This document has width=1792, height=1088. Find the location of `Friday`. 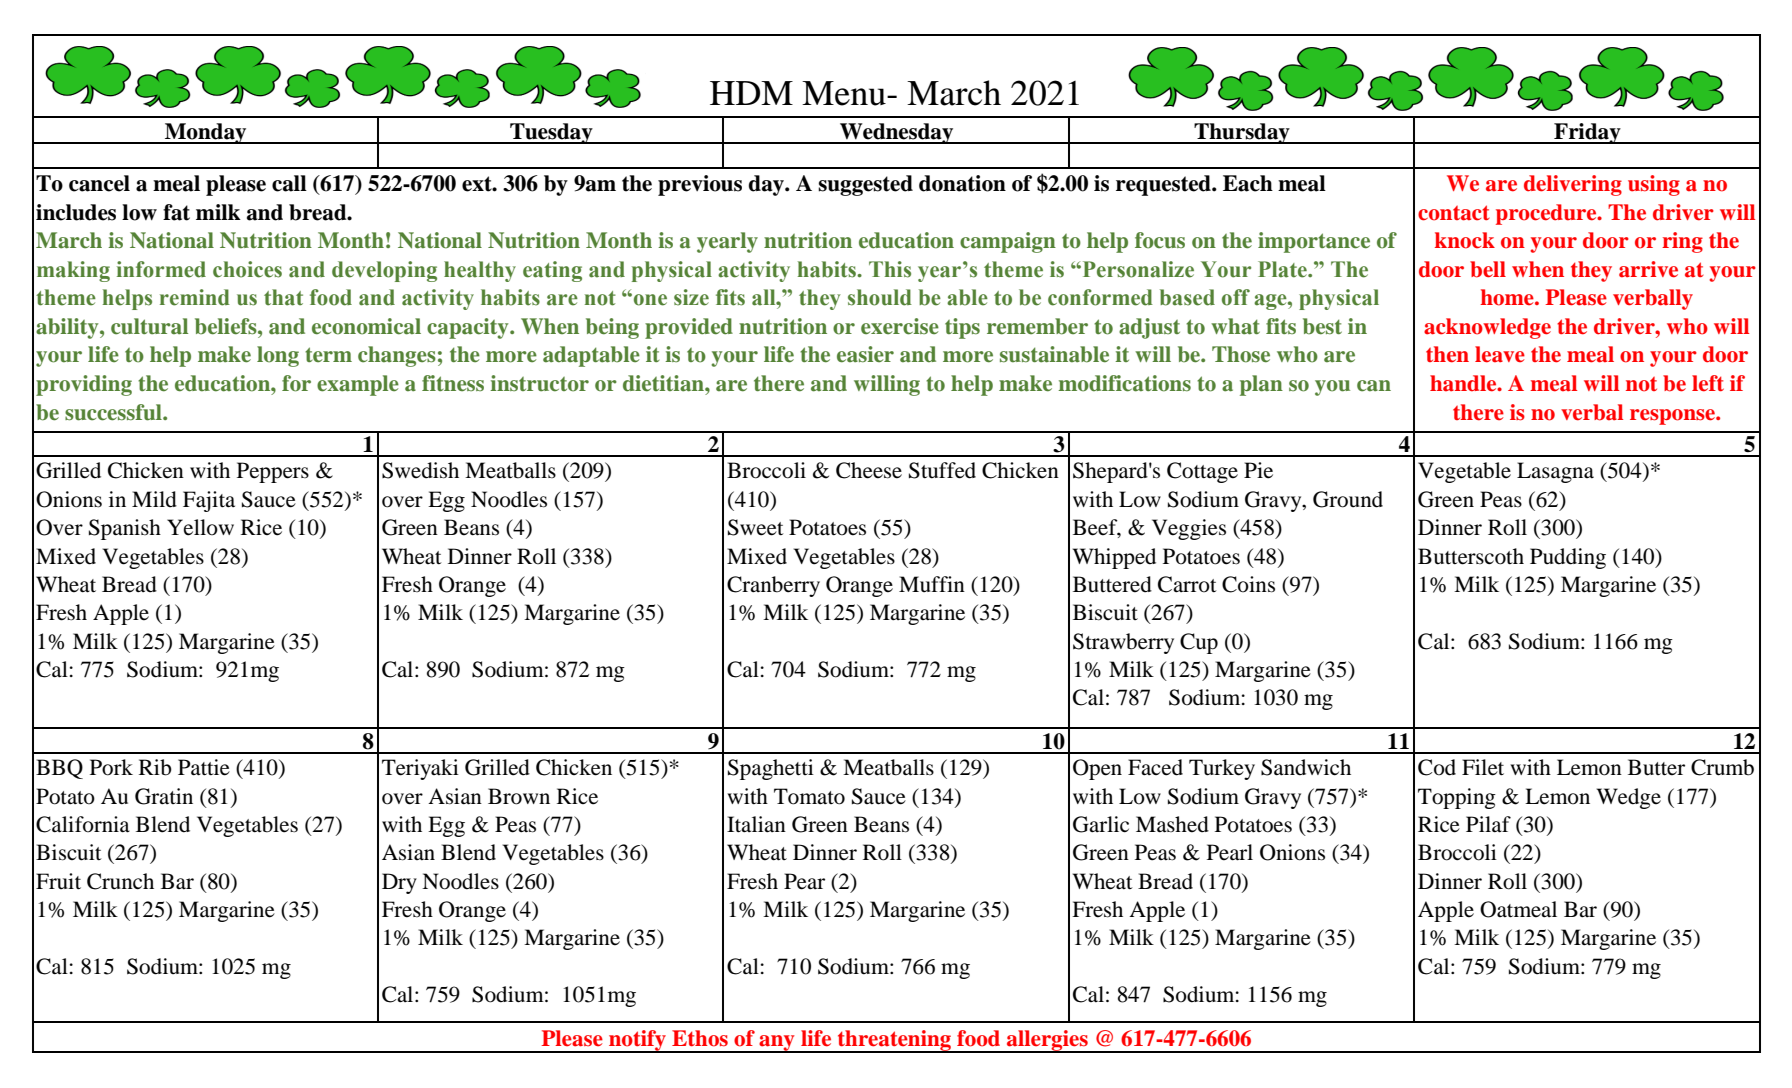

Friday is located at coordinates (1587, 133).
